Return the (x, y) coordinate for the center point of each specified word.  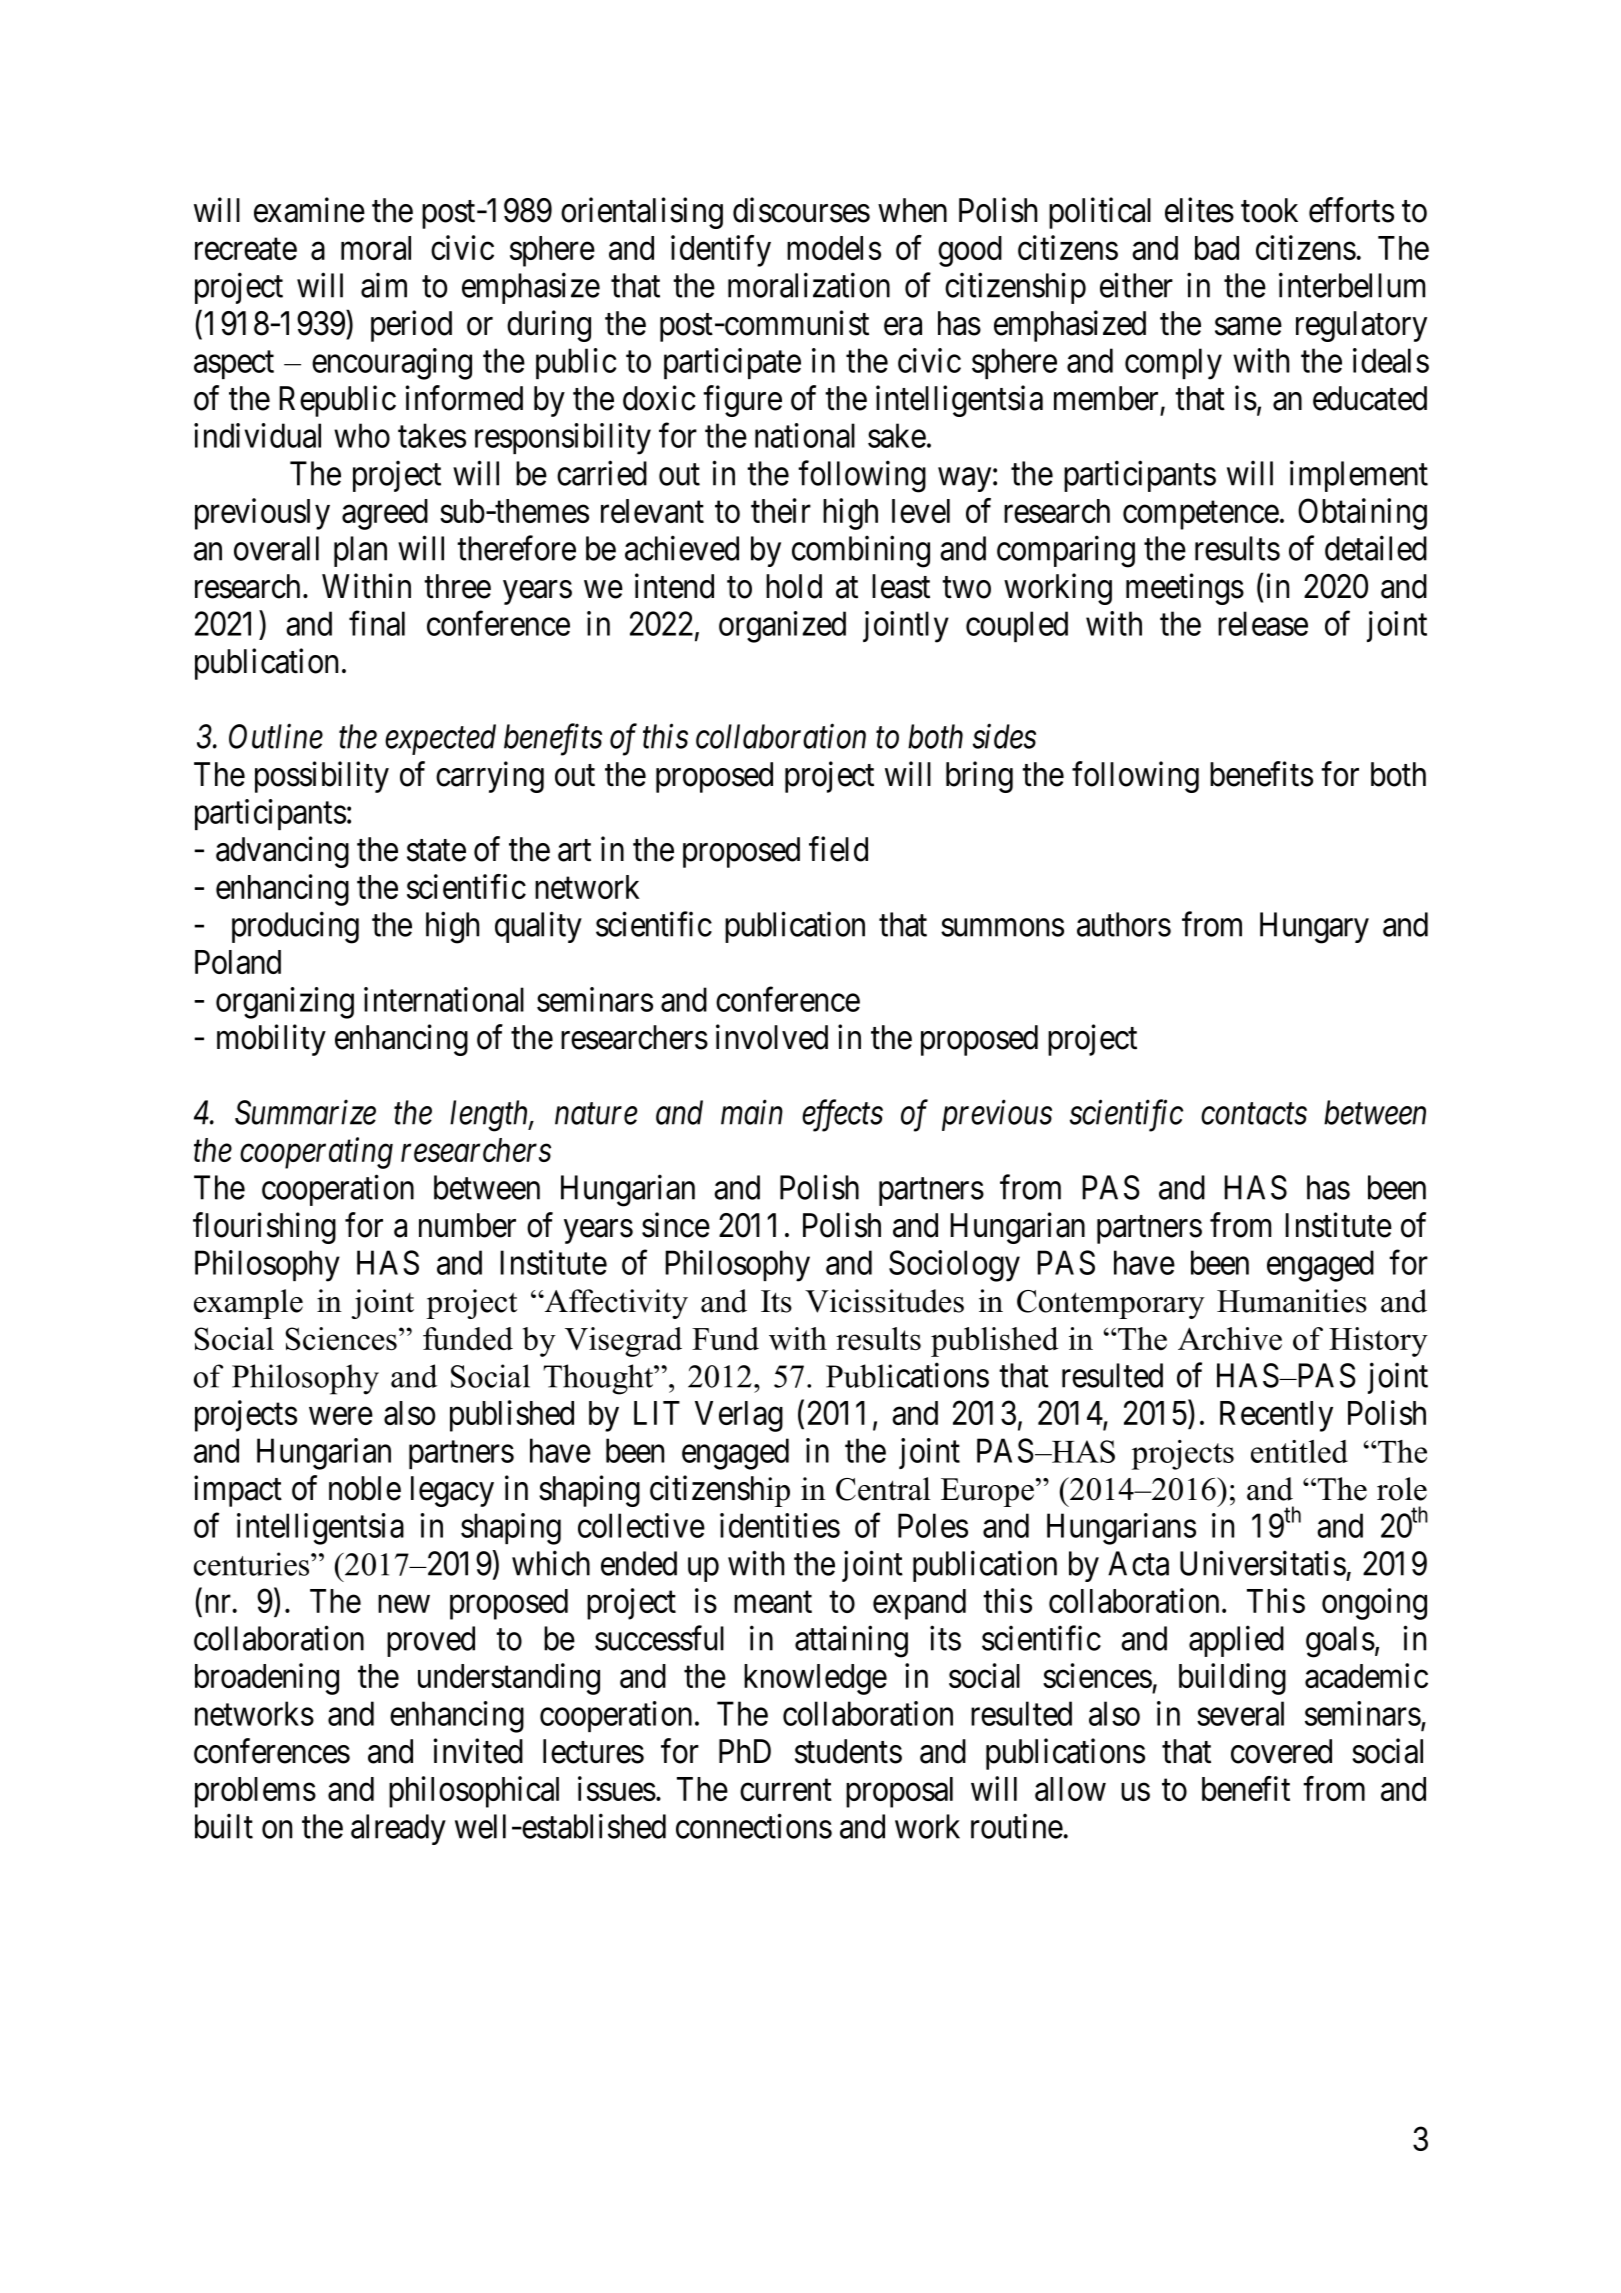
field (838, 849)
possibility (322, 777)
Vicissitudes (884, 1301)
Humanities (1292, 1301)
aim (384, 285)
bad (1217, 248)
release (1263, 623)
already (398, 1829)
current (786, 1790)
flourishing (264, 1228)
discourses (801, 210)
